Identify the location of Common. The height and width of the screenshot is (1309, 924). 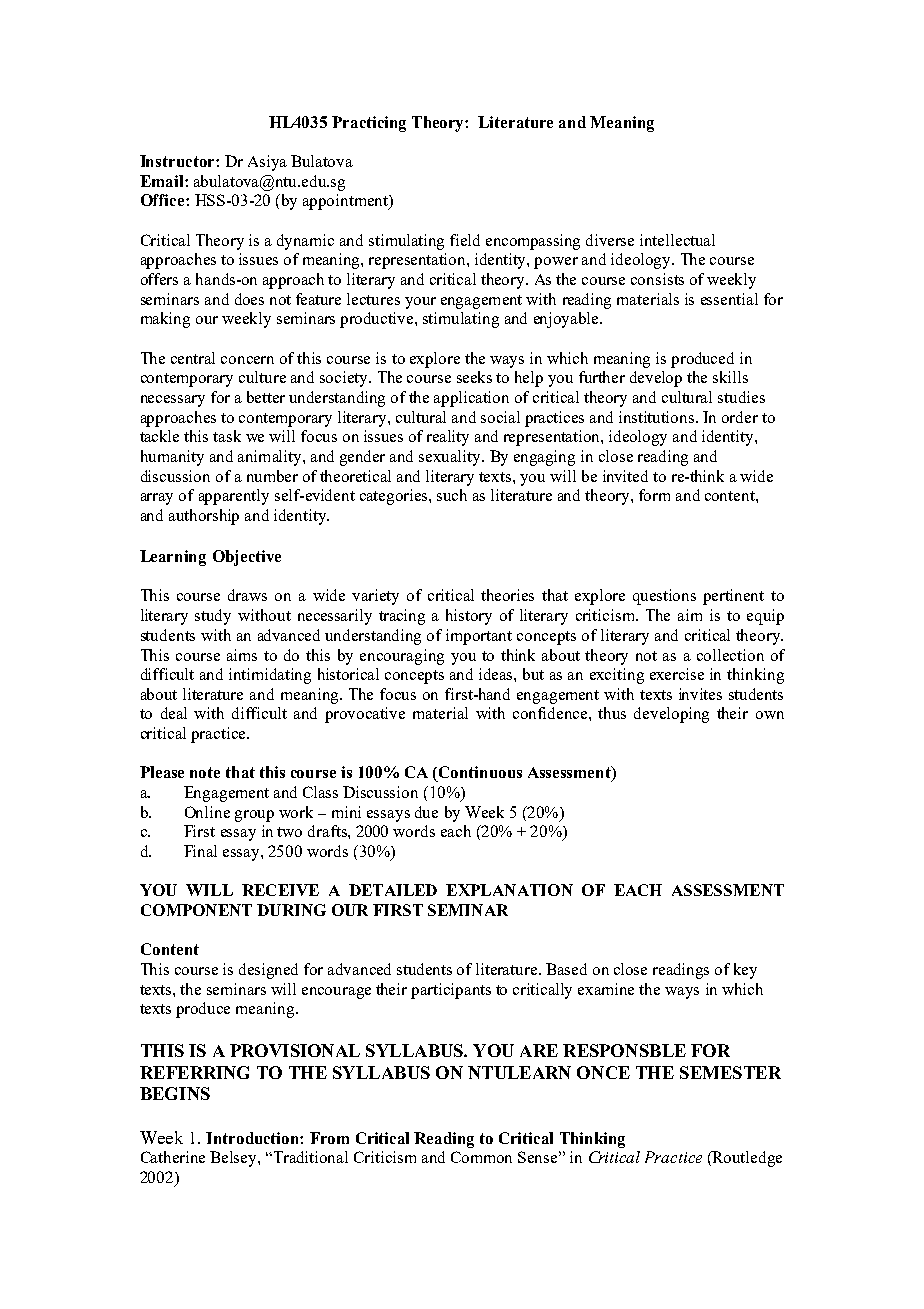
(481, 1157).
